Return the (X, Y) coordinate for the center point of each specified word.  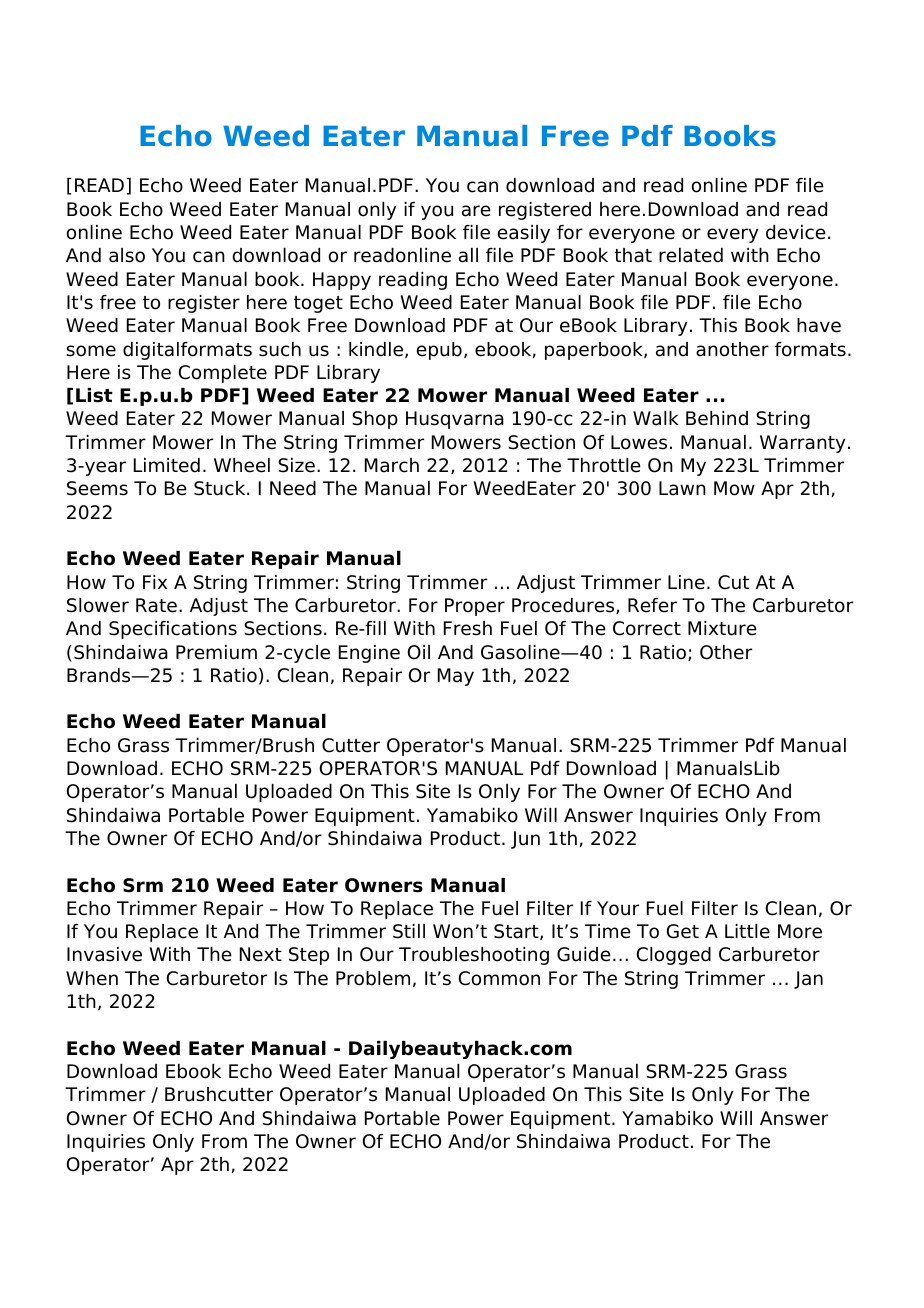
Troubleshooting (474, 956)
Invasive (104, 954)
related (691, 255)
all (468, 255)
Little (747, 931)
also (127, 255)
